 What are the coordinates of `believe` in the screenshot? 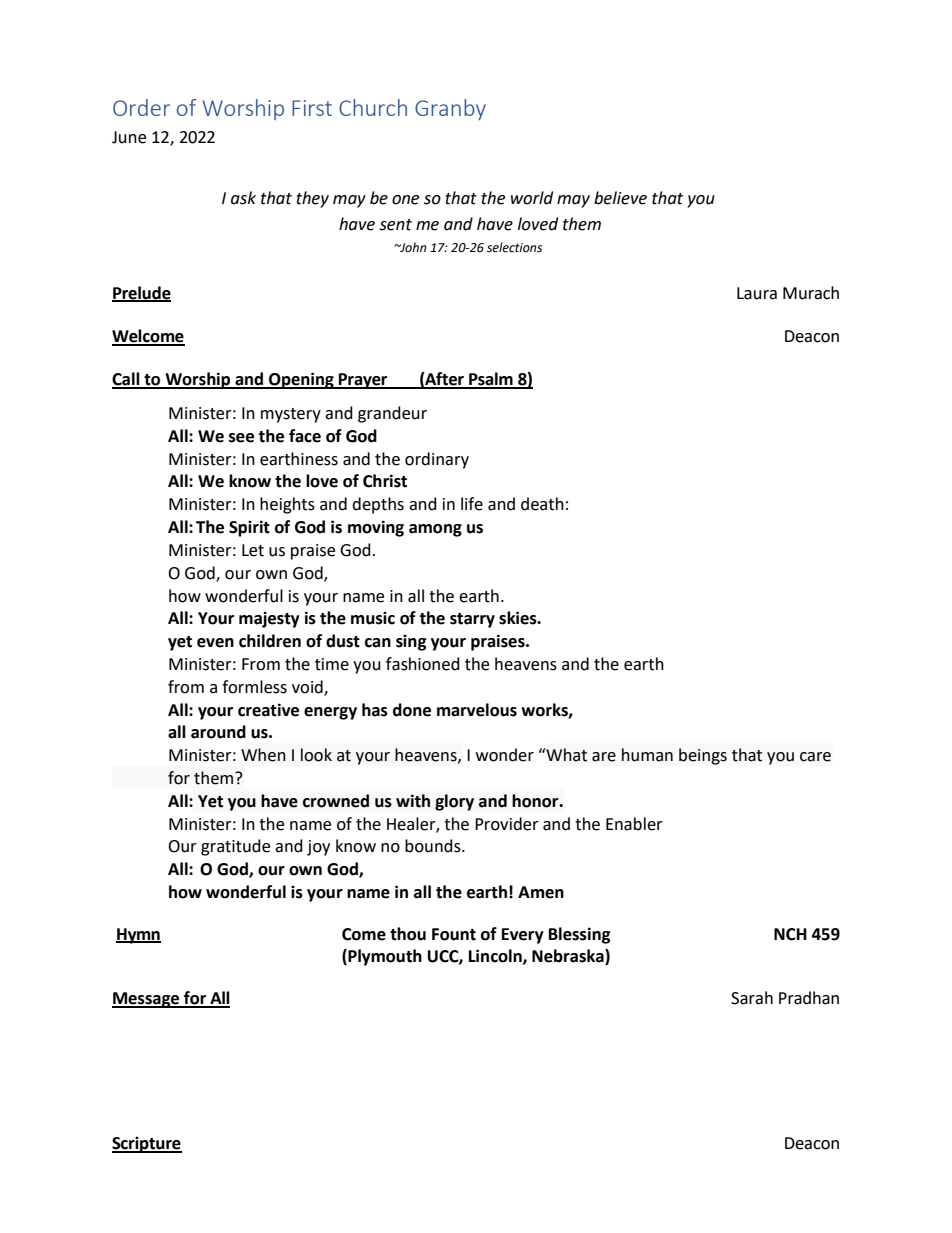 It's located at (620, 198).
